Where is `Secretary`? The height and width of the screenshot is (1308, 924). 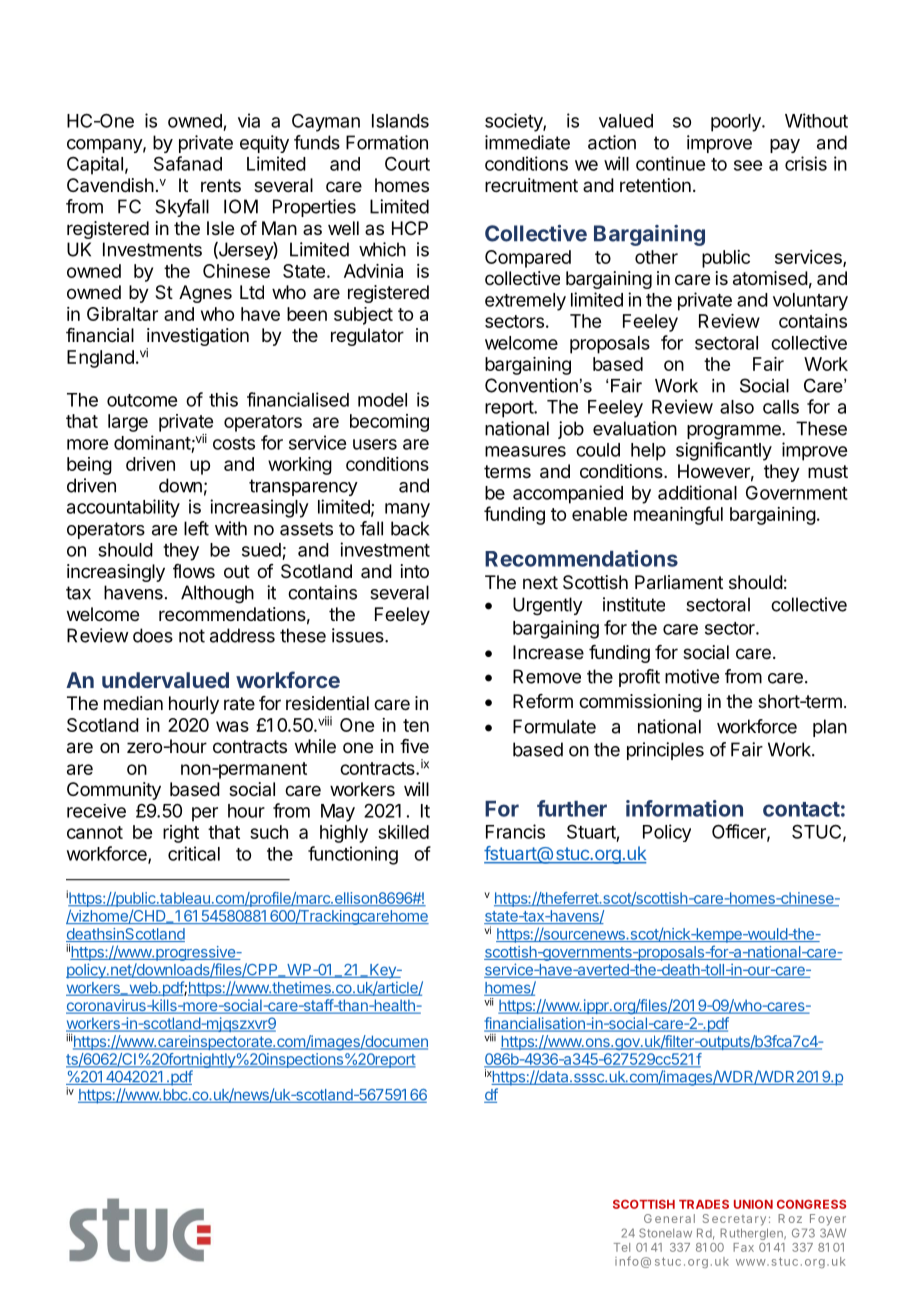 Secretary is located at coordinates (734, 1220).
